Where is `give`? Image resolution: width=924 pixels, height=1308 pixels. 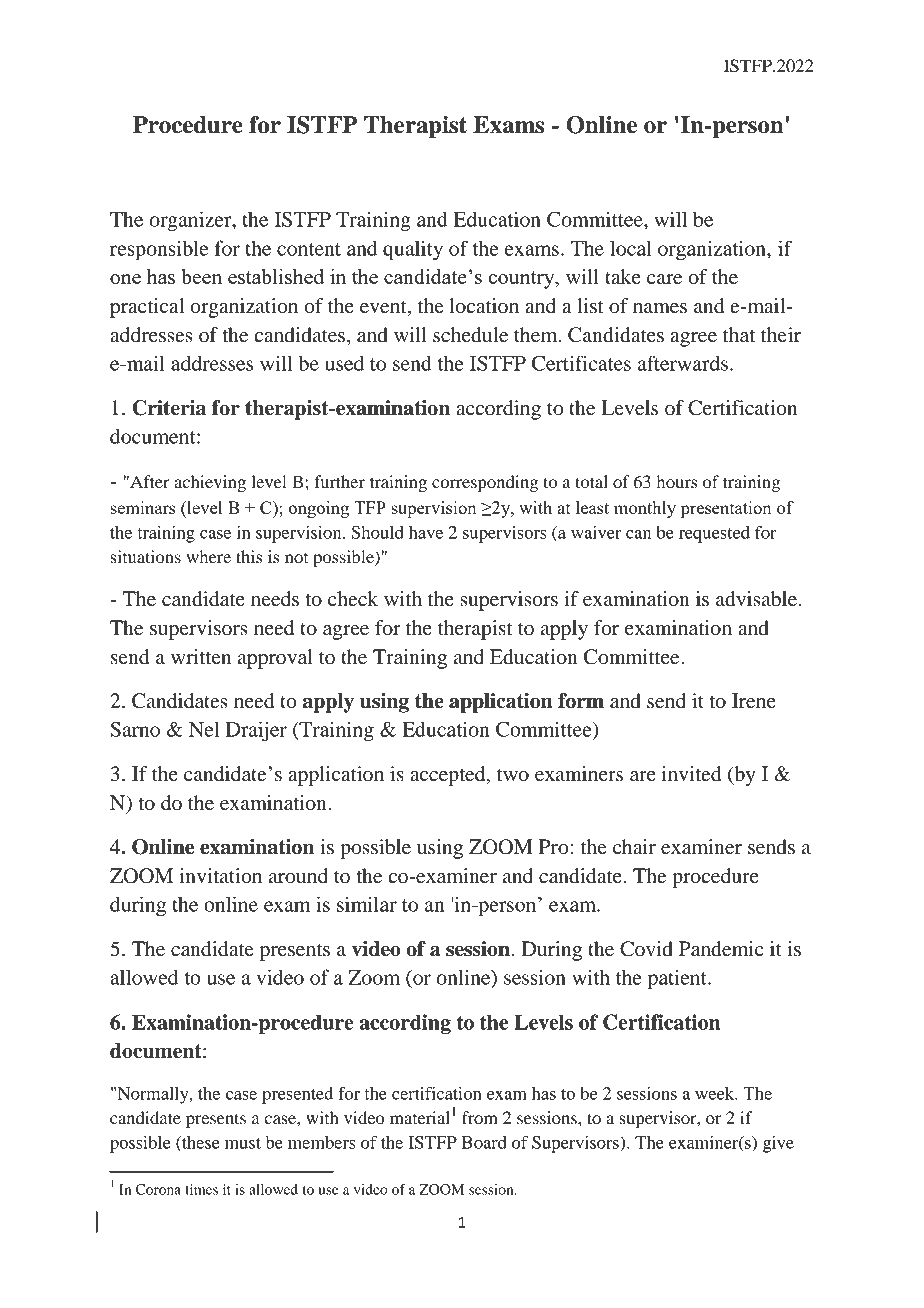
give is located at coordinates (778, 1144).
